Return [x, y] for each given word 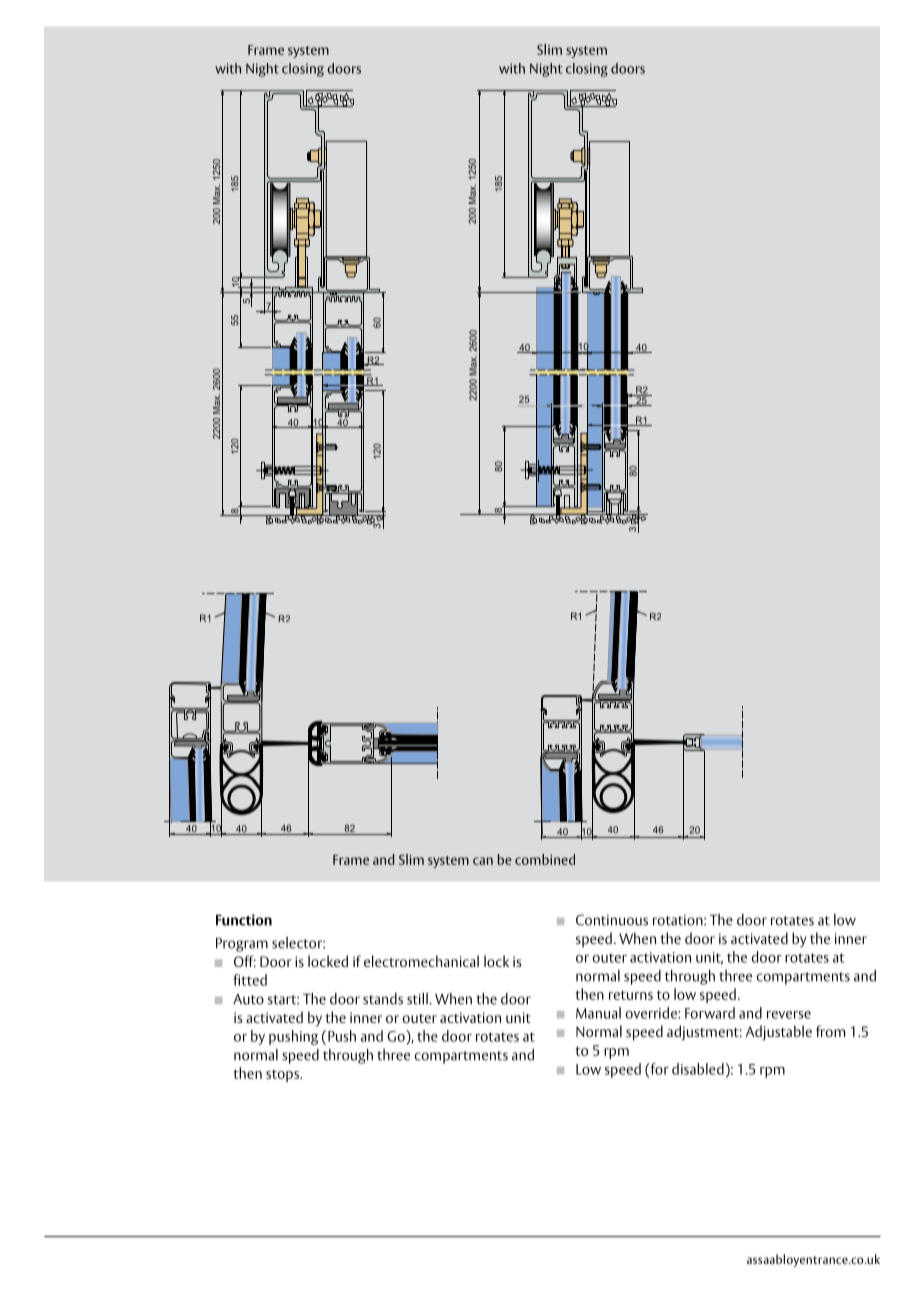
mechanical [444, 961]
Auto [248, 999]
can [483, 861]
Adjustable [778, 1033]
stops [283, 1076]
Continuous [612, 920]
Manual [598, 1013]
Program [242, 945]
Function [244, 920]
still [418, 999]
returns [631, 995]
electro [385, 961]
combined [545, 859]
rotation [679, 920]
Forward [710, 1013]
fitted [250, 980]
